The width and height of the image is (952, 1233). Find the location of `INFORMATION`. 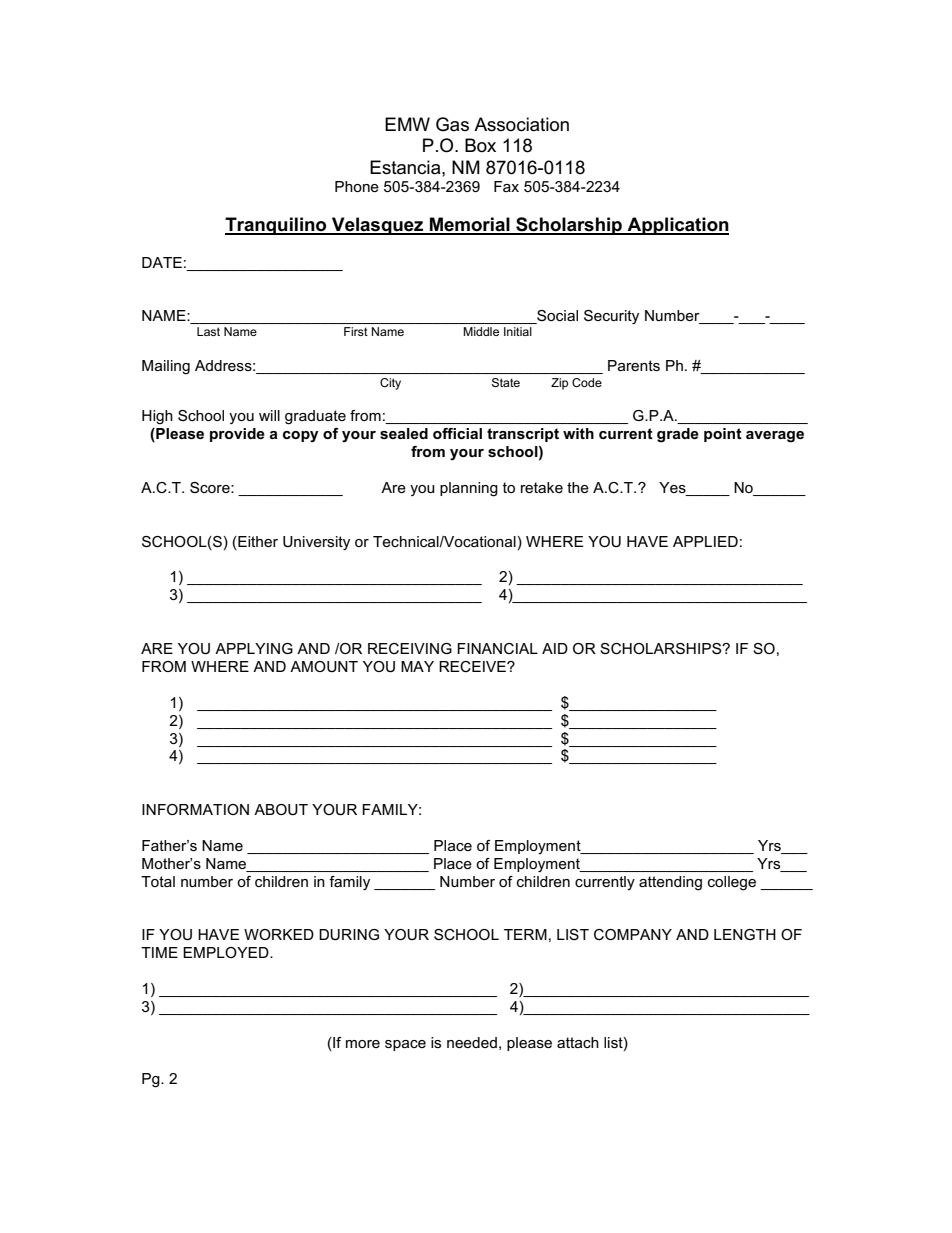

INFORMATION is located at coordinates (195, 809).
